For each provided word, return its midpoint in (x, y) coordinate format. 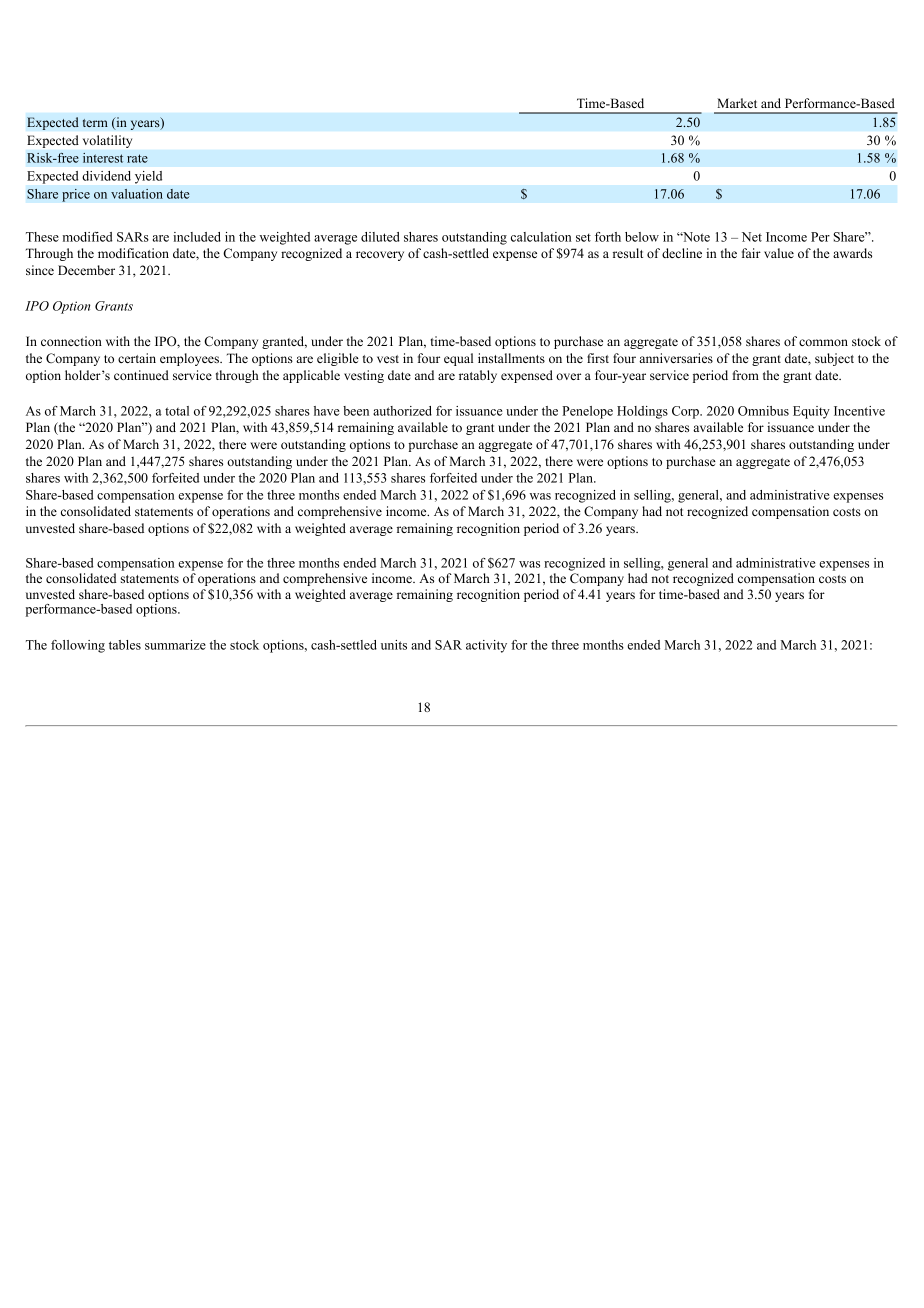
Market (737, 103)
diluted (380, 237)
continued (141, 375)
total (177, 411)
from (746, 375)
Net (752, 237)
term (95, 123)
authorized (402, 411)
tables (125, 645)
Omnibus (763, 411)
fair (751, 253)
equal (458, 359)
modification (133, 253)
